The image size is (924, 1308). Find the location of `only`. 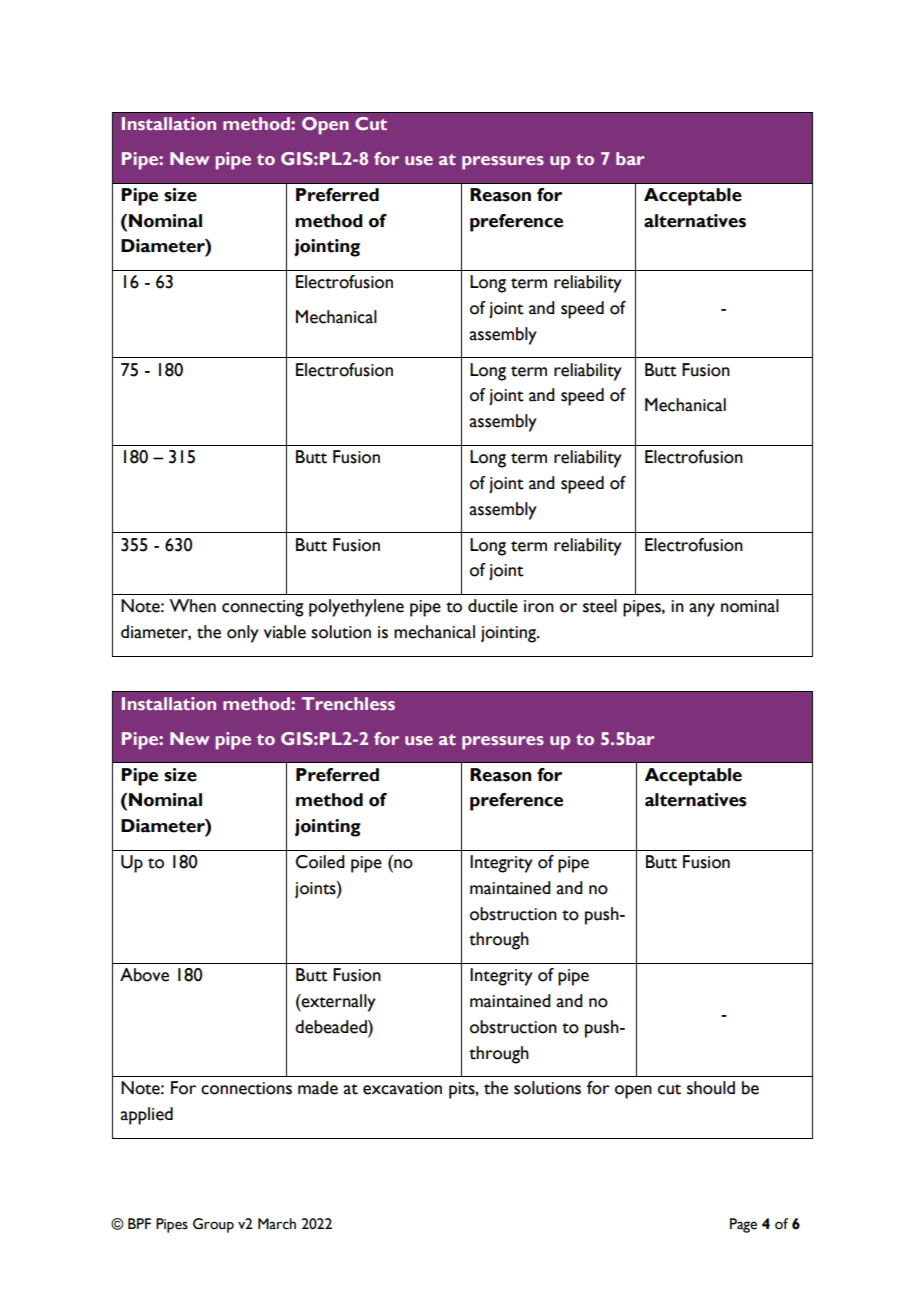

only is located at coordinates (243, 634).
